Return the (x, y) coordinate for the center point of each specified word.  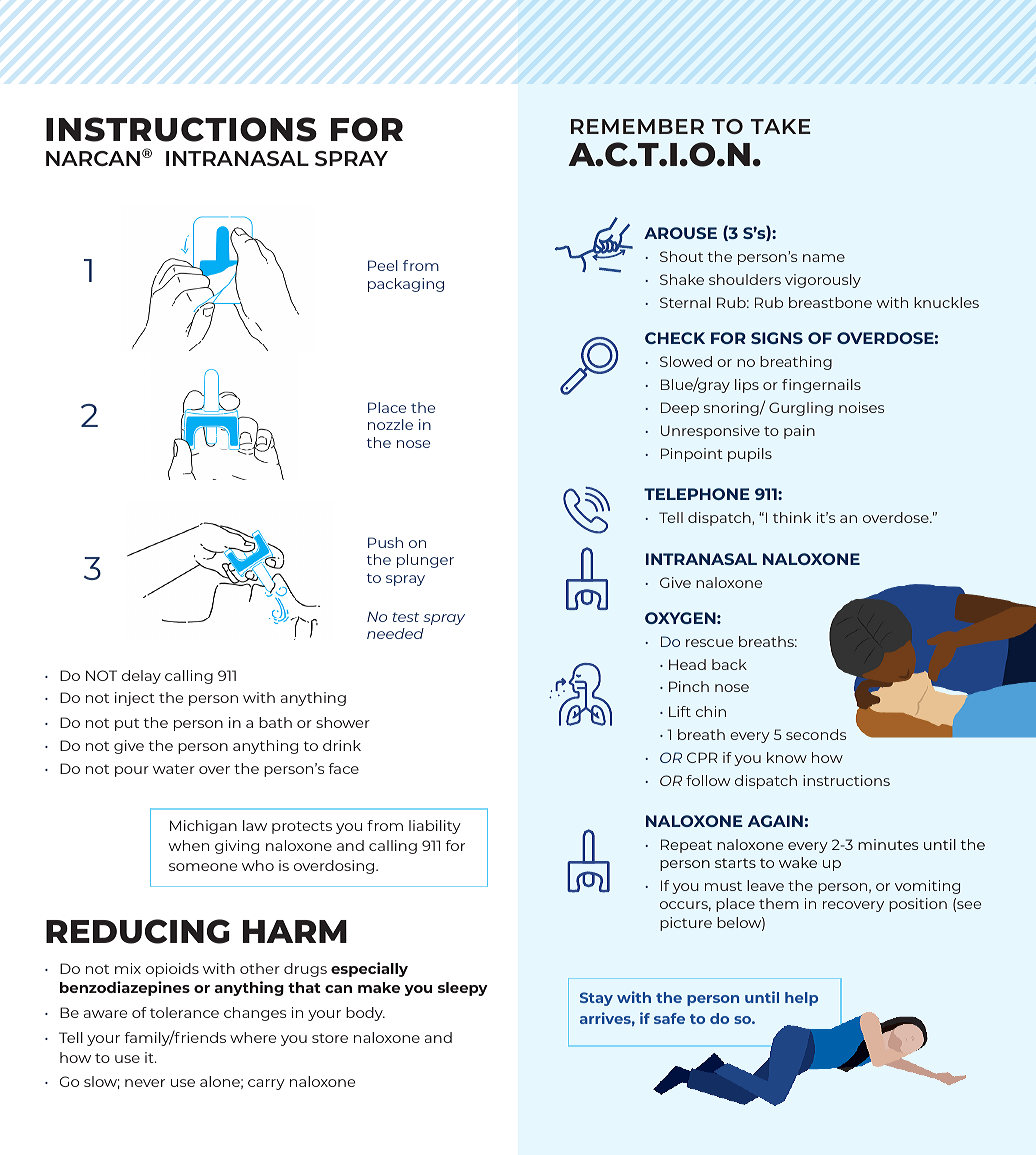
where (253, 1037)
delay (141, 677)
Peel (383, 265)
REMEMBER (637, 126)
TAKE (781, 126)
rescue (709, 643)
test (406, 617)
